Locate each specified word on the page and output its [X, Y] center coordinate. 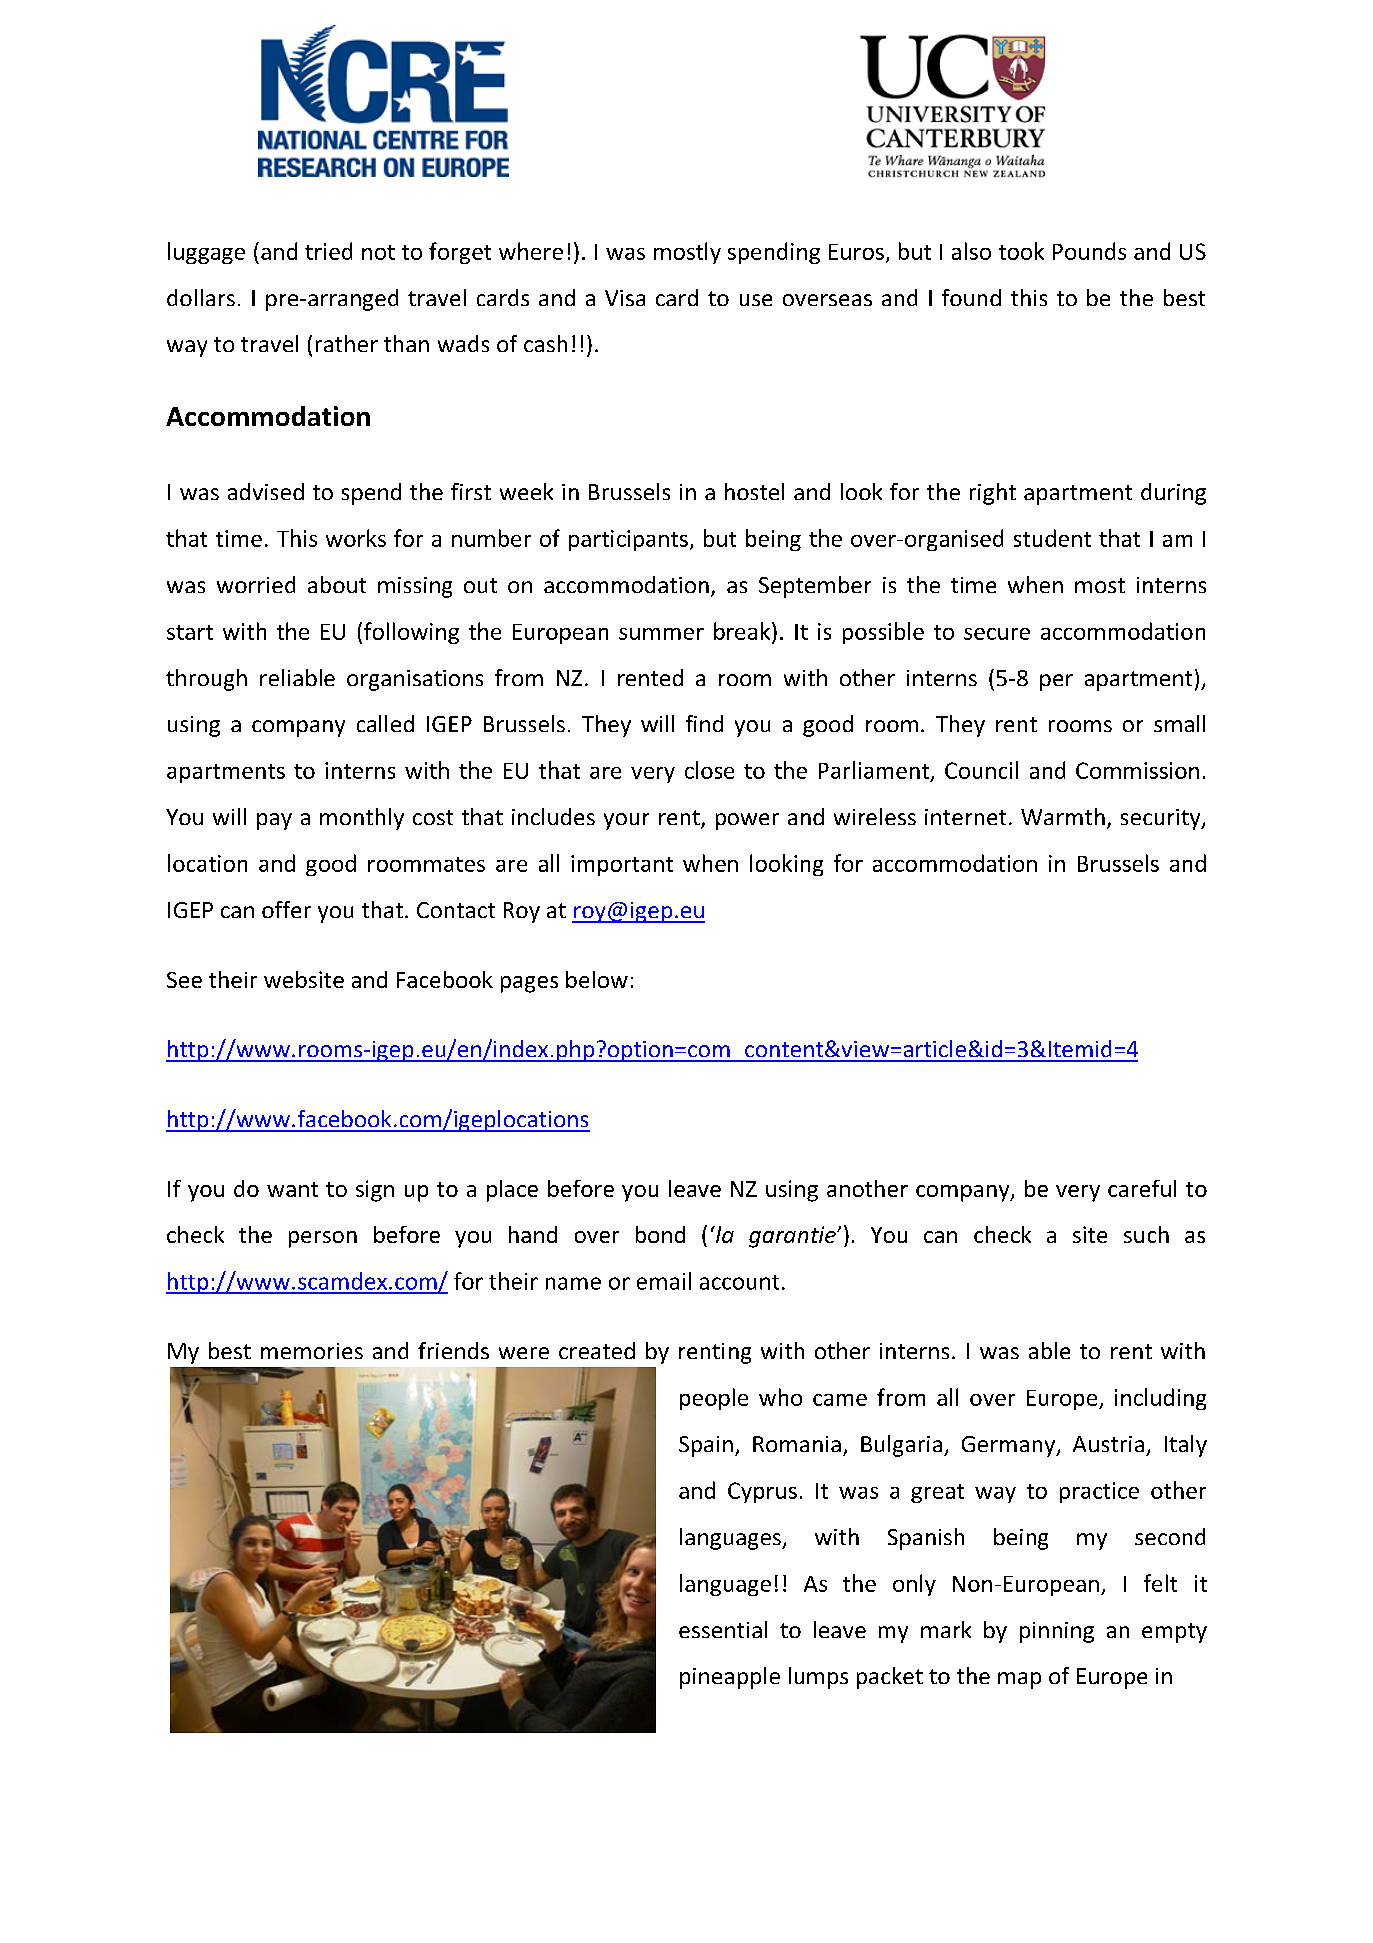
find [704, 723]
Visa [625, 298]
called [385, 723]
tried [328, 251]
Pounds [1089, 251]
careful [1142, 1188]
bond [660, 1234]
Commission [1137, 770]
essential [723, 1629]
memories [312, 1351]
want [292, 1189]
